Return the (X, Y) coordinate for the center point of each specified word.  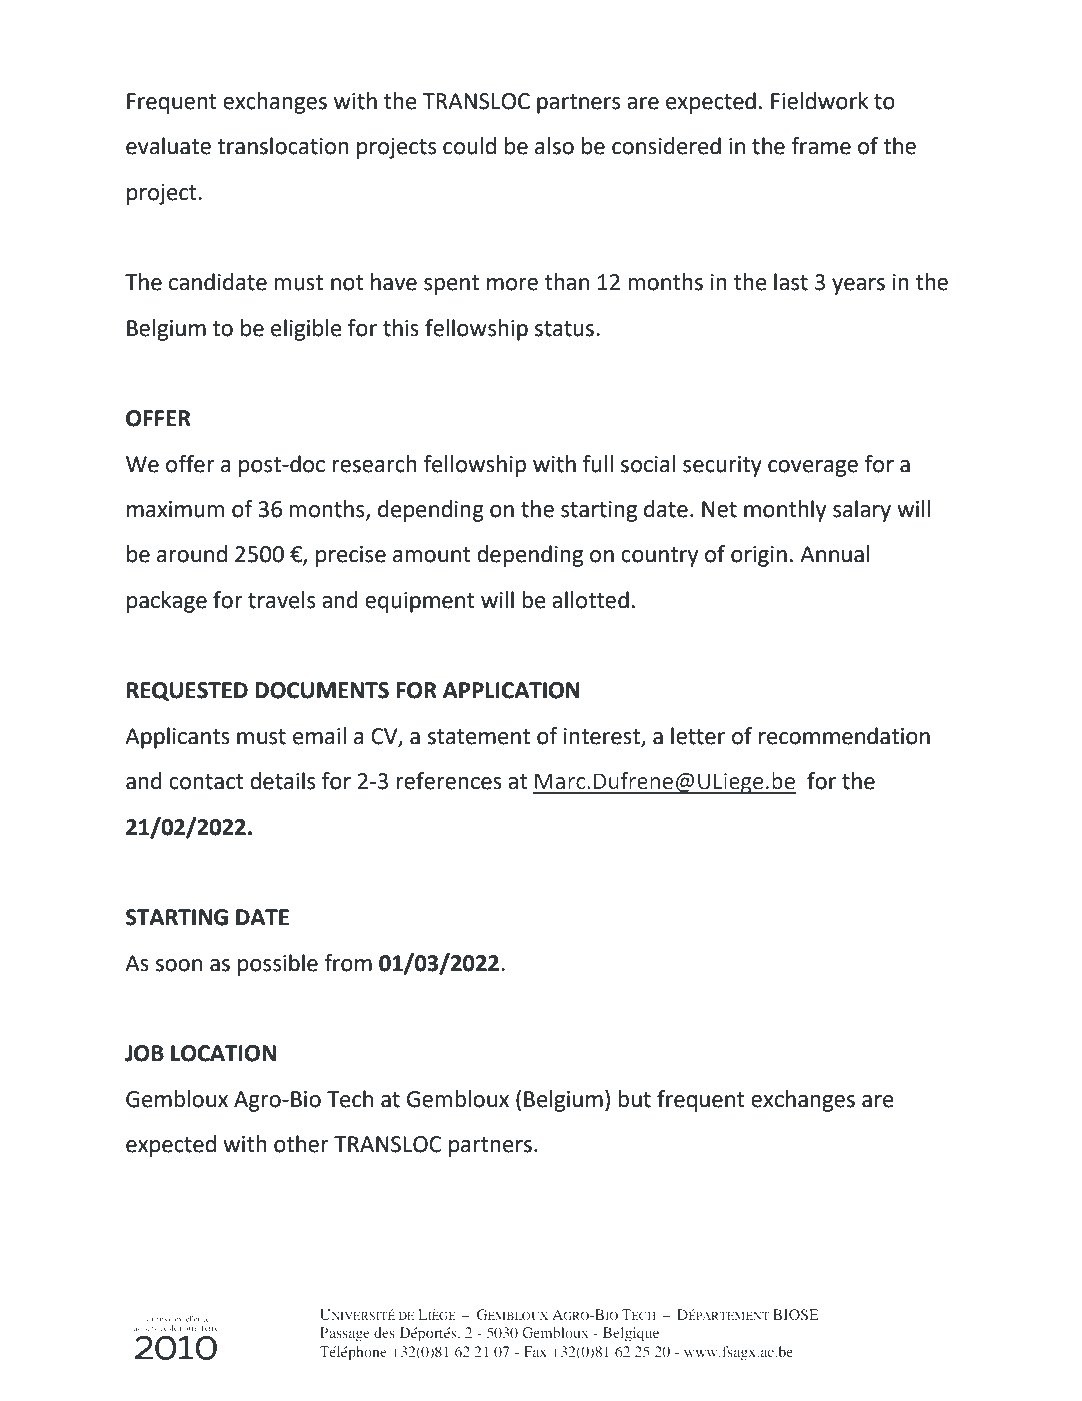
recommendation (844, 736)
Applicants (177, 738)
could (469, 146)
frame (821, 146)
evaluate (168, 146)
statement (479, 737)
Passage (345, 1334)
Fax (535, 1351)
